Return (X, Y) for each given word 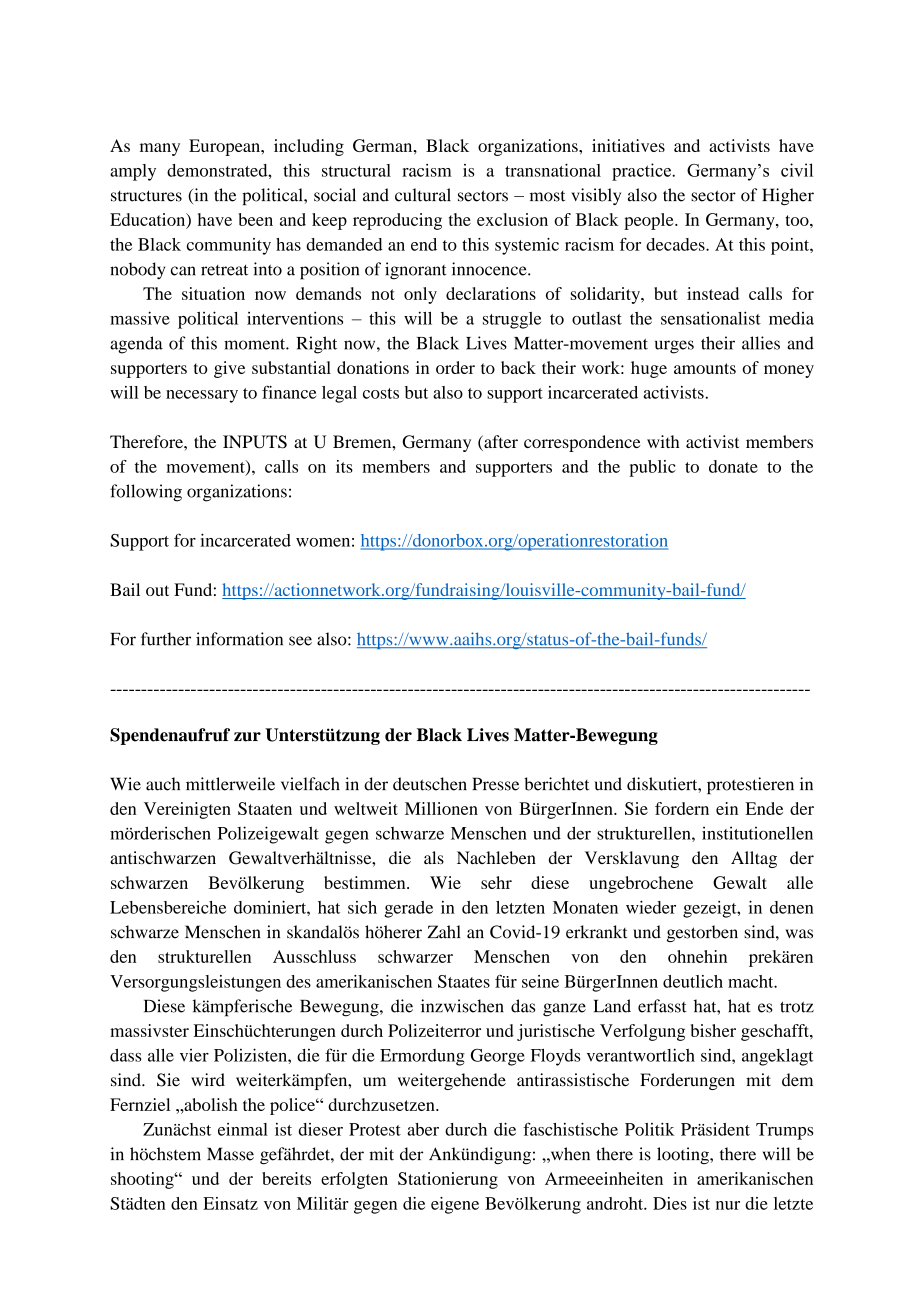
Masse (230, 1154)
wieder (651, 907)
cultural (423, 195)
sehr (496, 882)
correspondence (582, 443)
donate (733, 466)
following (146, 493)
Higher (788, 196)
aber (423, 1129)
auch (163, 784)
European (226, 147)
